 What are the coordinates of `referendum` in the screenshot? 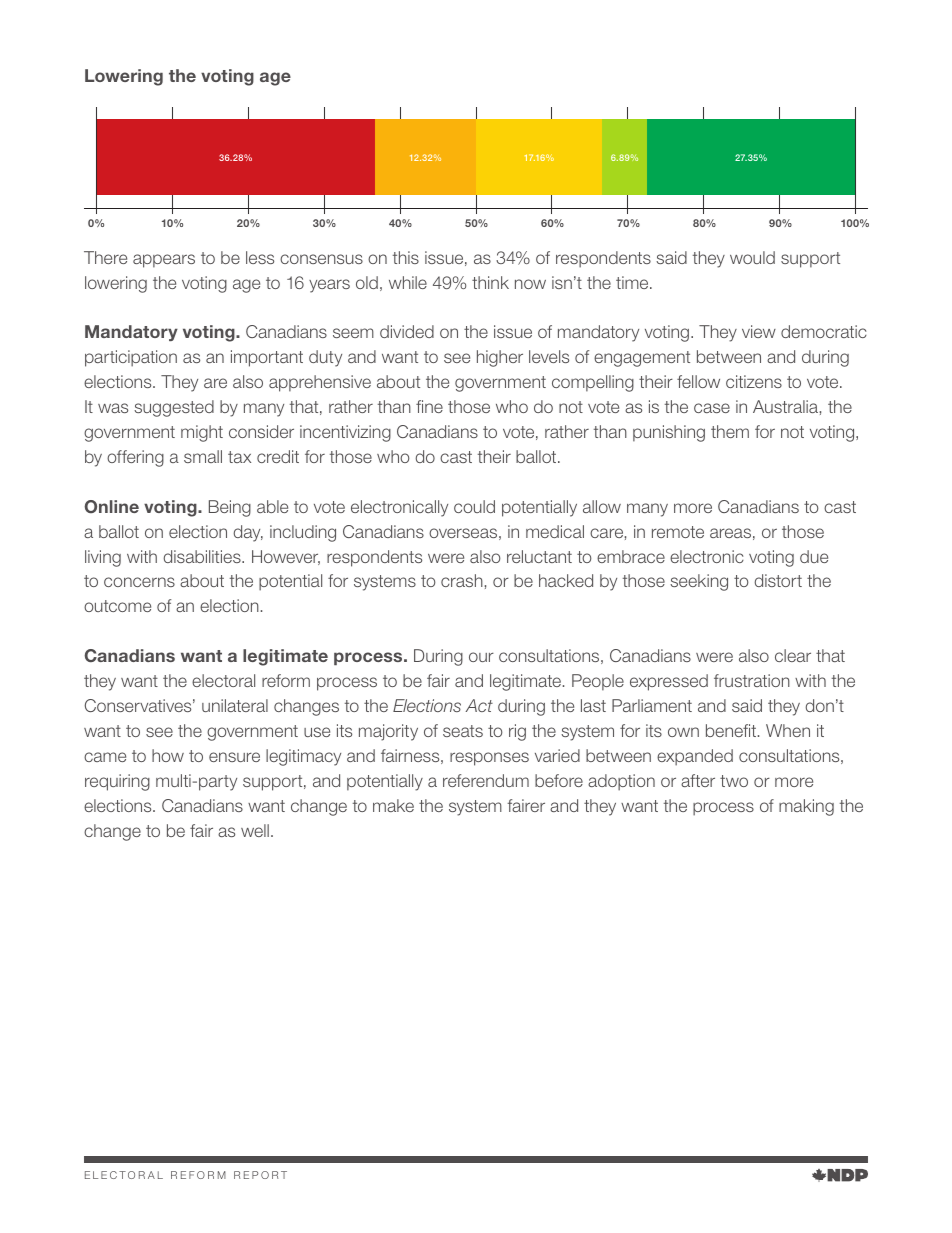 It's located at (486, 780).
